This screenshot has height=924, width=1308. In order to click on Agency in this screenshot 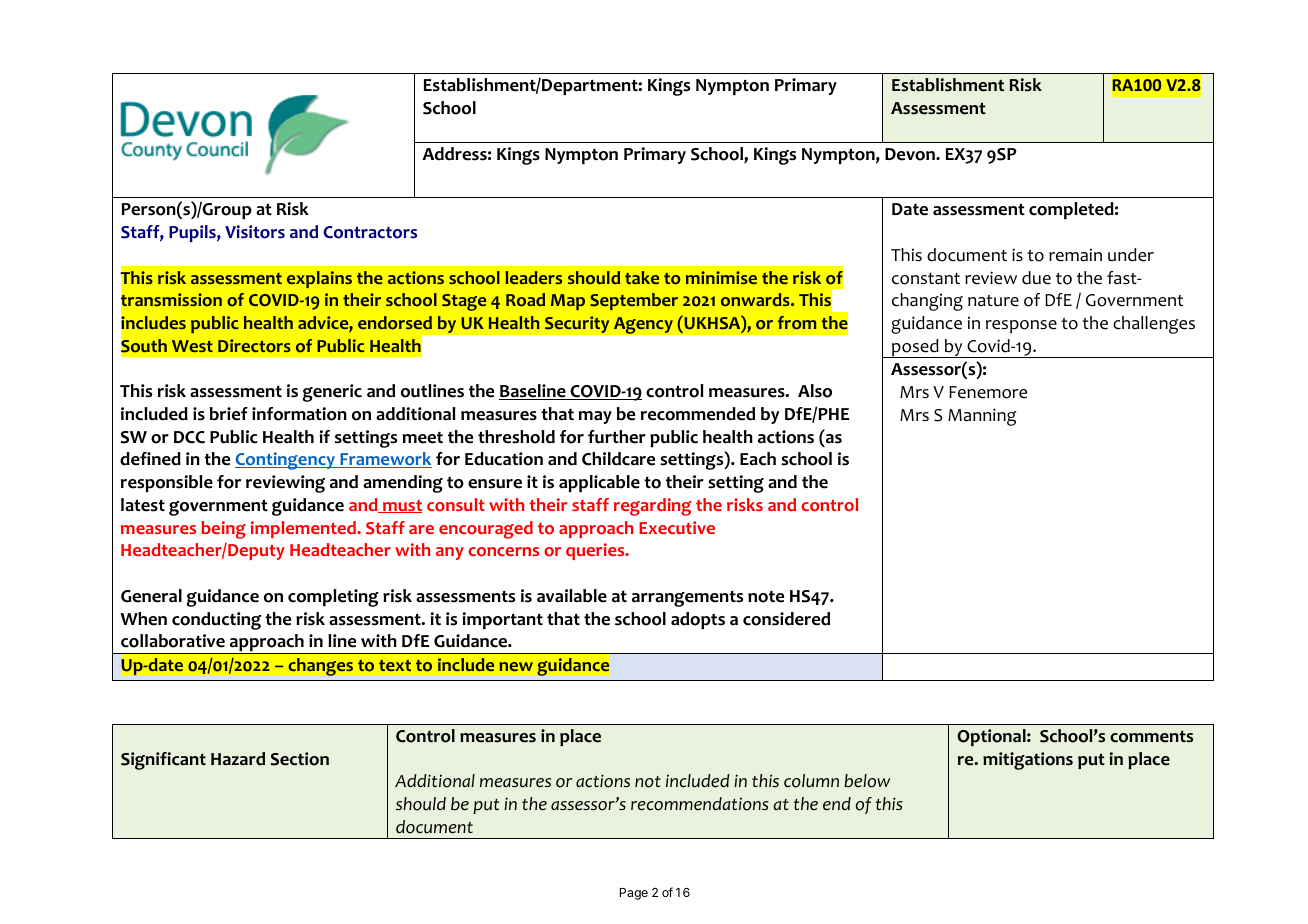, I will do `click(643, 325)`.
